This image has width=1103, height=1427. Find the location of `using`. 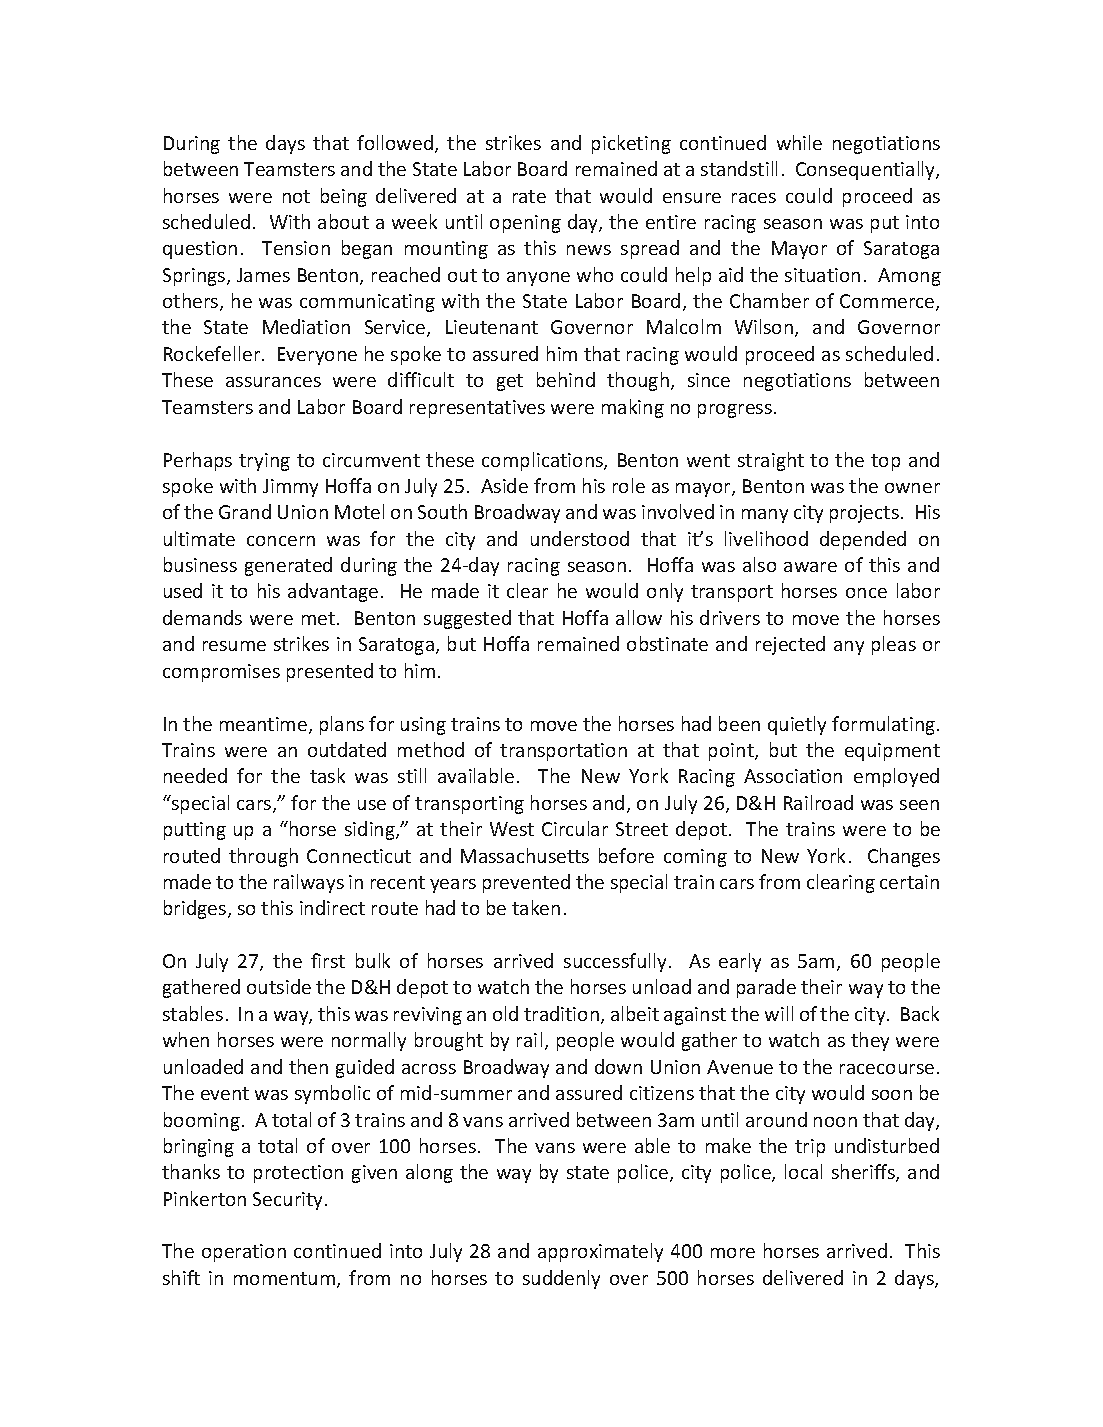

using is located at coordinates (423, 726).
